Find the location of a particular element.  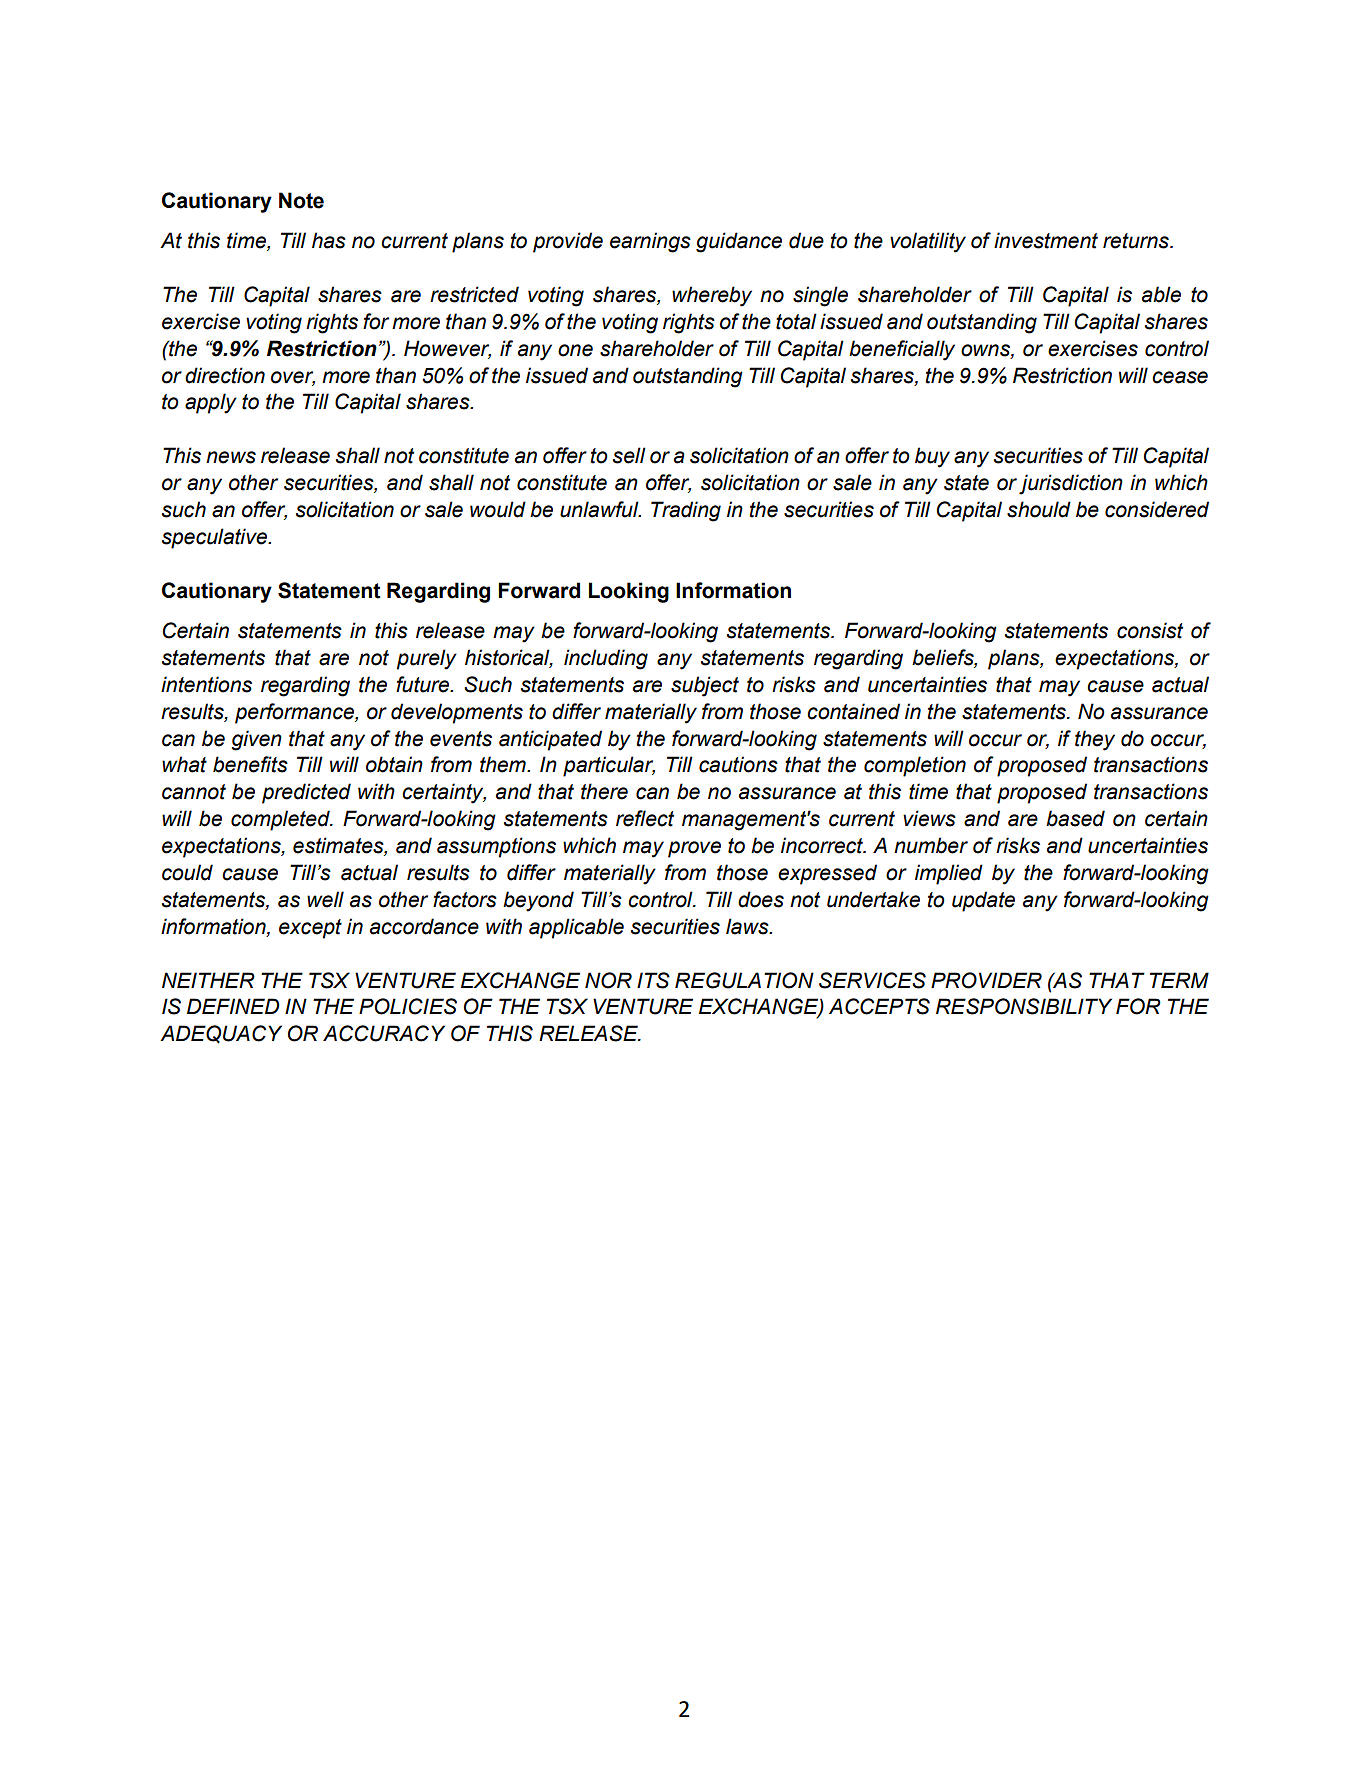

intentions is located at coordinates (206, 684).
